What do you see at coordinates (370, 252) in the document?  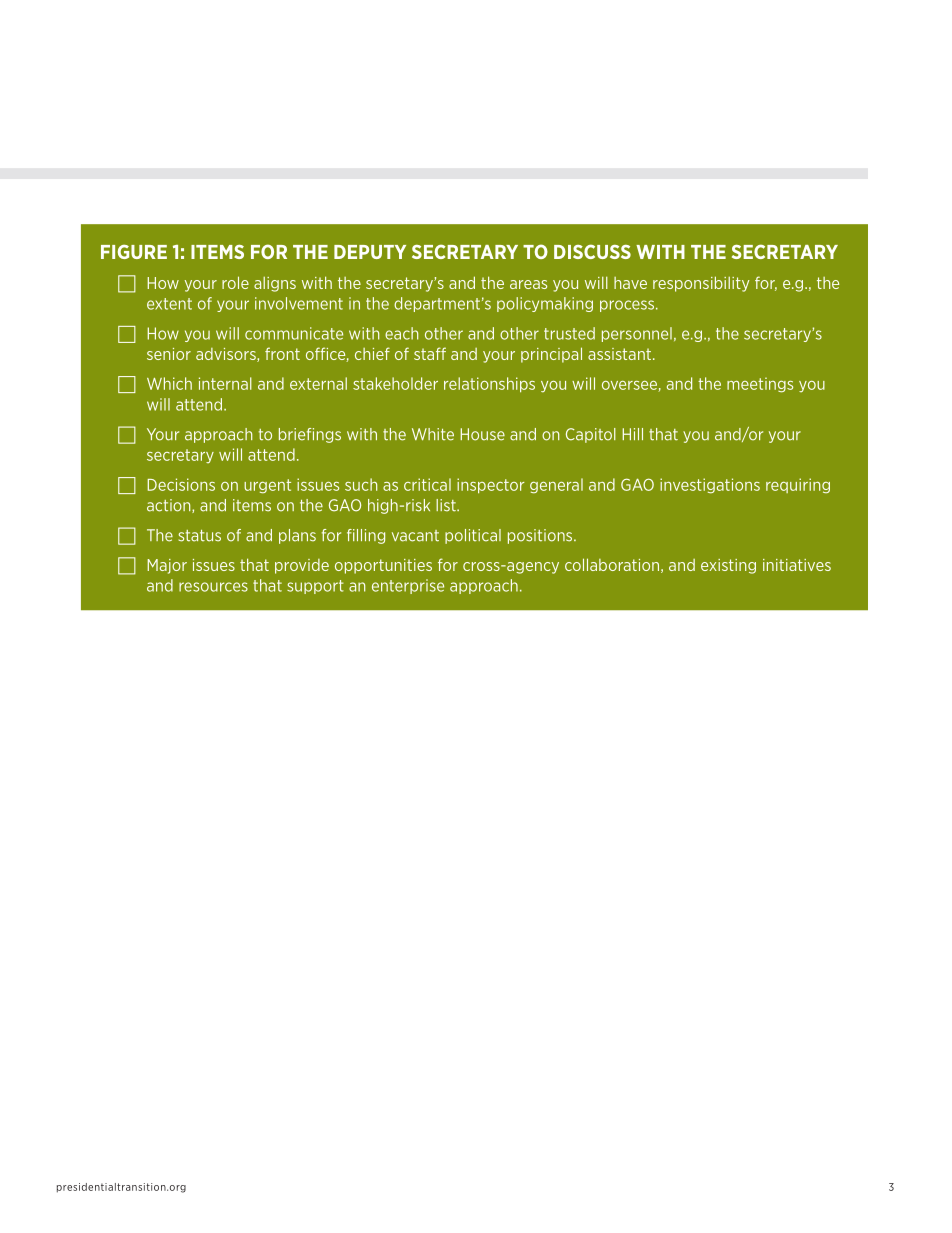 I see `DEPUTY` at bounding box center [370, 252].
